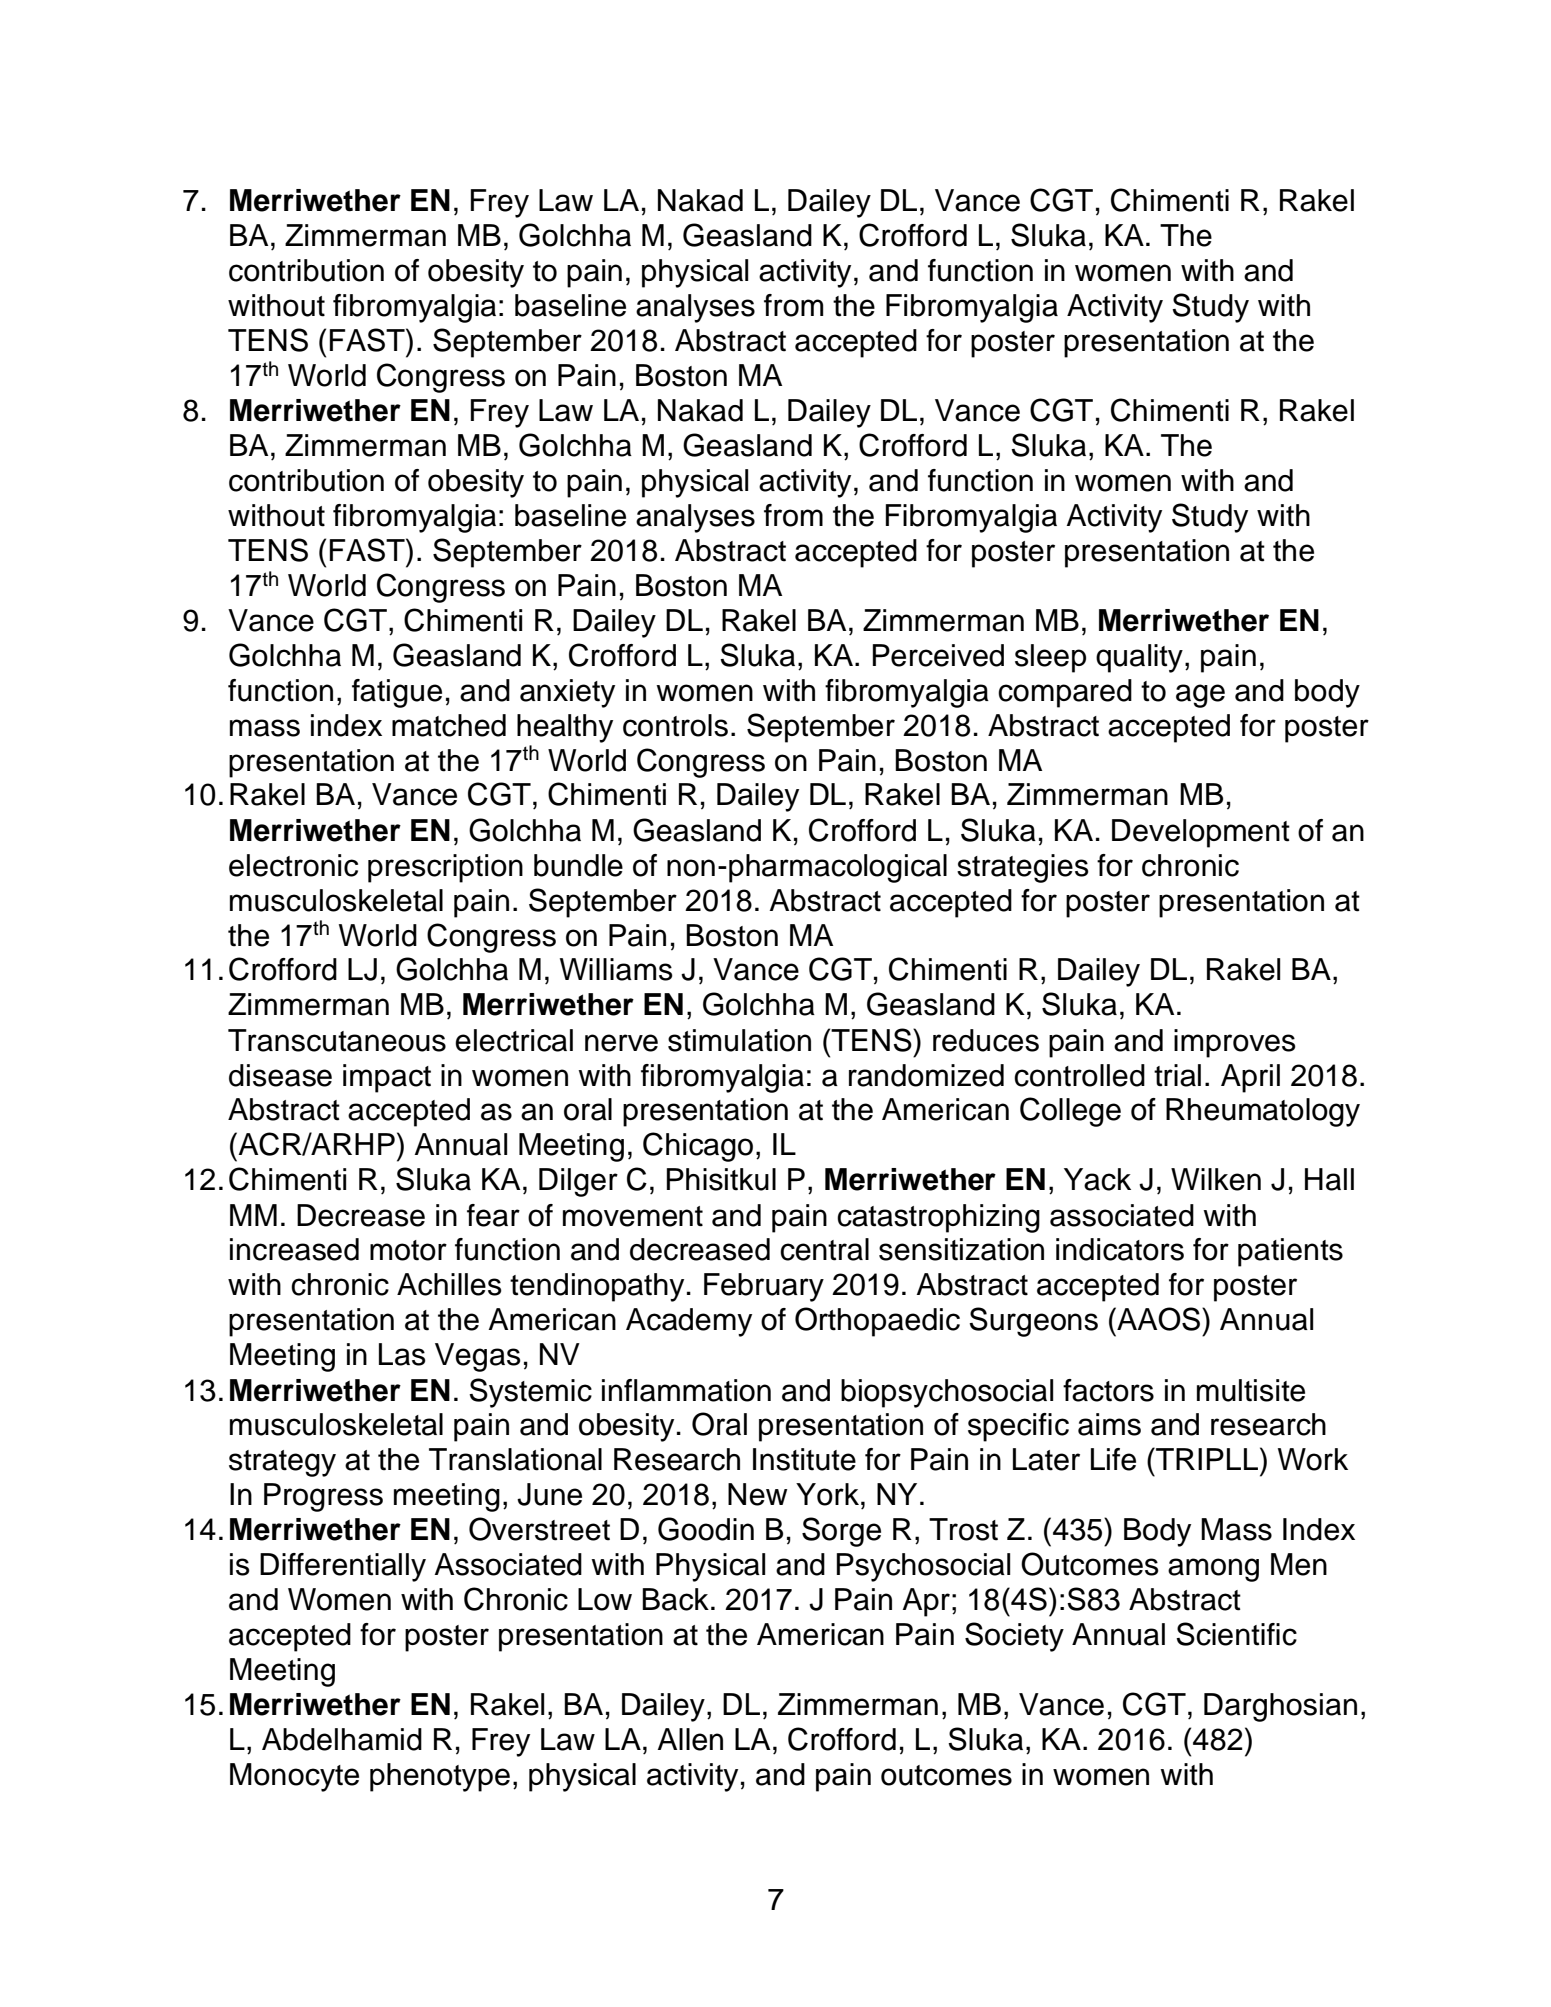 The width and height of the screenshot is (1551, 2007). Describe the element at coordinates (824, 1249) in the screenshot. I see `central` at that location.
